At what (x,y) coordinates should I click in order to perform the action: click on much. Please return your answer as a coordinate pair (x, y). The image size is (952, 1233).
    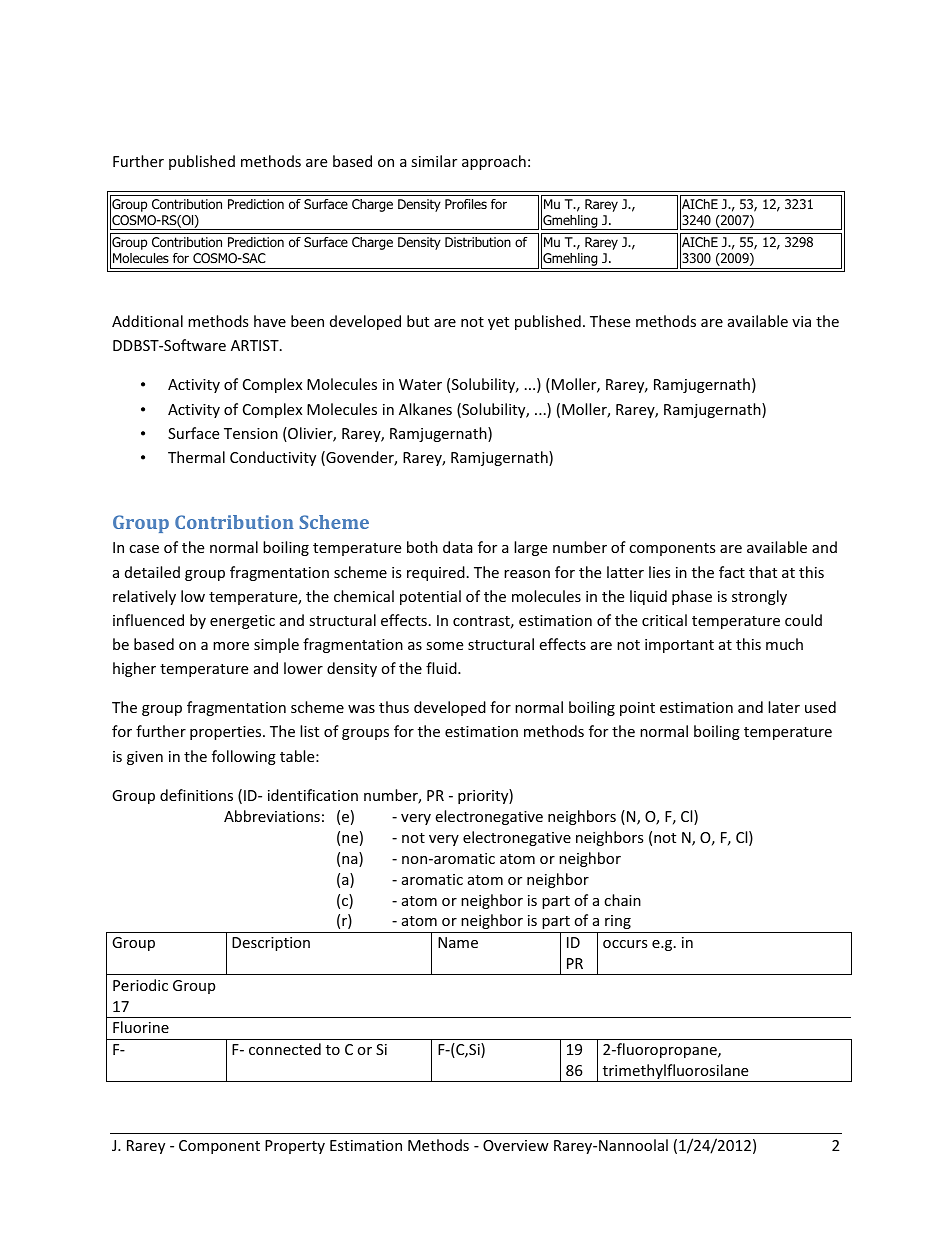
    Looking at the image, I should click on (784, 644).
